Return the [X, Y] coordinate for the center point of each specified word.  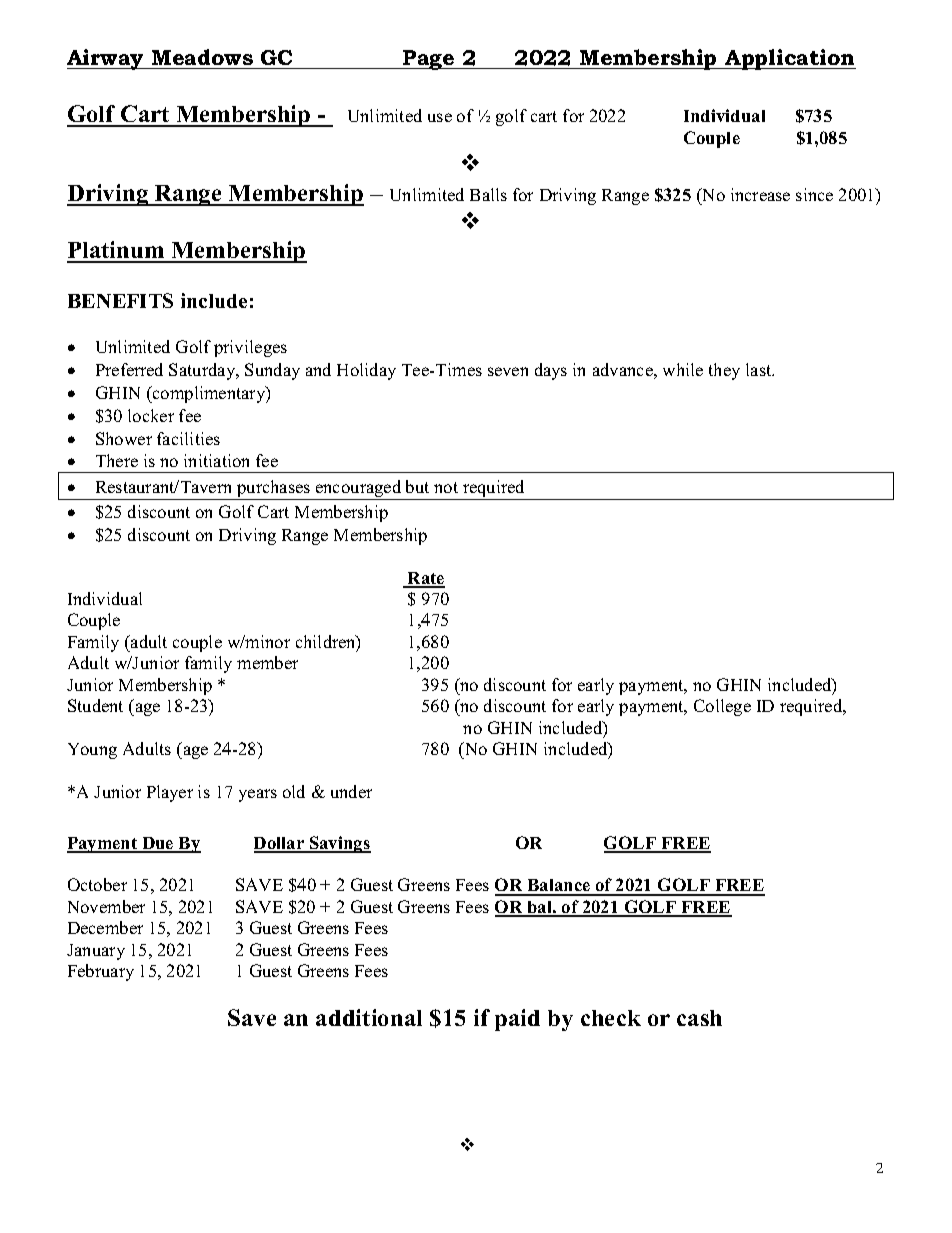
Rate [425, 579]
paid [517, 1020]
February [101, 972]
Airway [107, 59]
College [722, 707]
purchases [273, 488]
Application [789, 59]
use [440, 117]
